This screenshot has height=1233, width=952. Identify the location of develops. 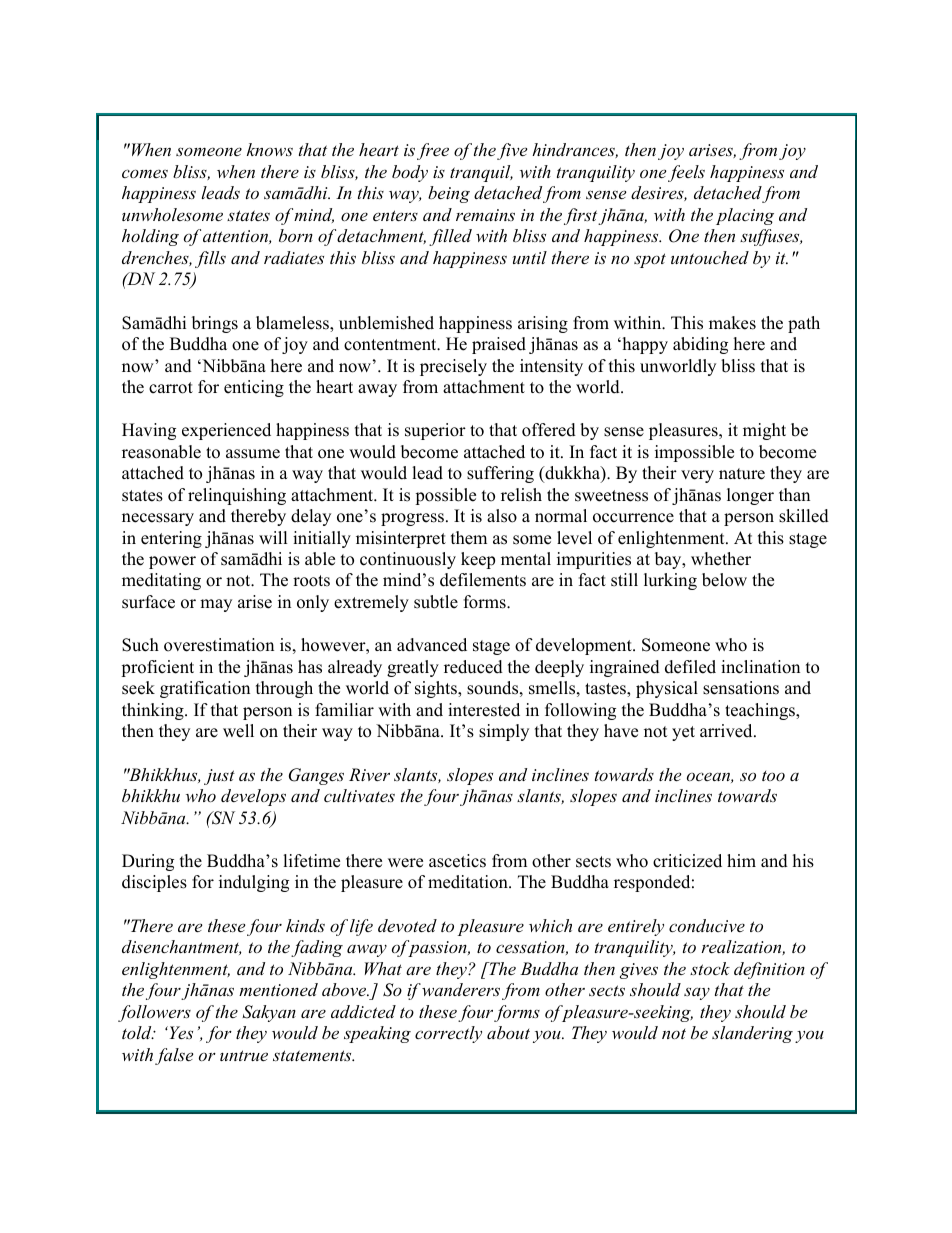
(253, 797).
